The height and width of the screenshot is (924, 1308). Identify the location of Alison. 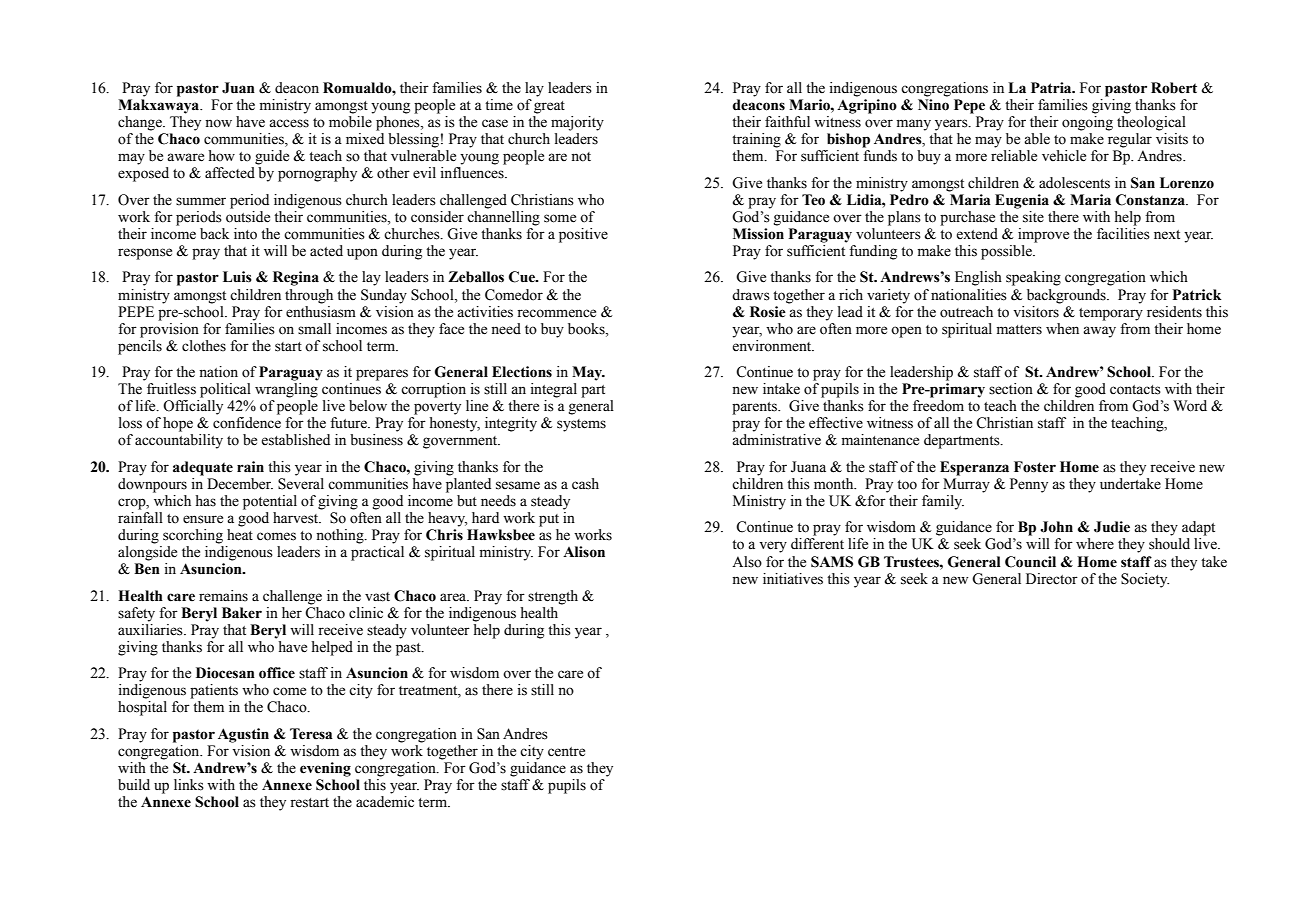
(584, 552).
